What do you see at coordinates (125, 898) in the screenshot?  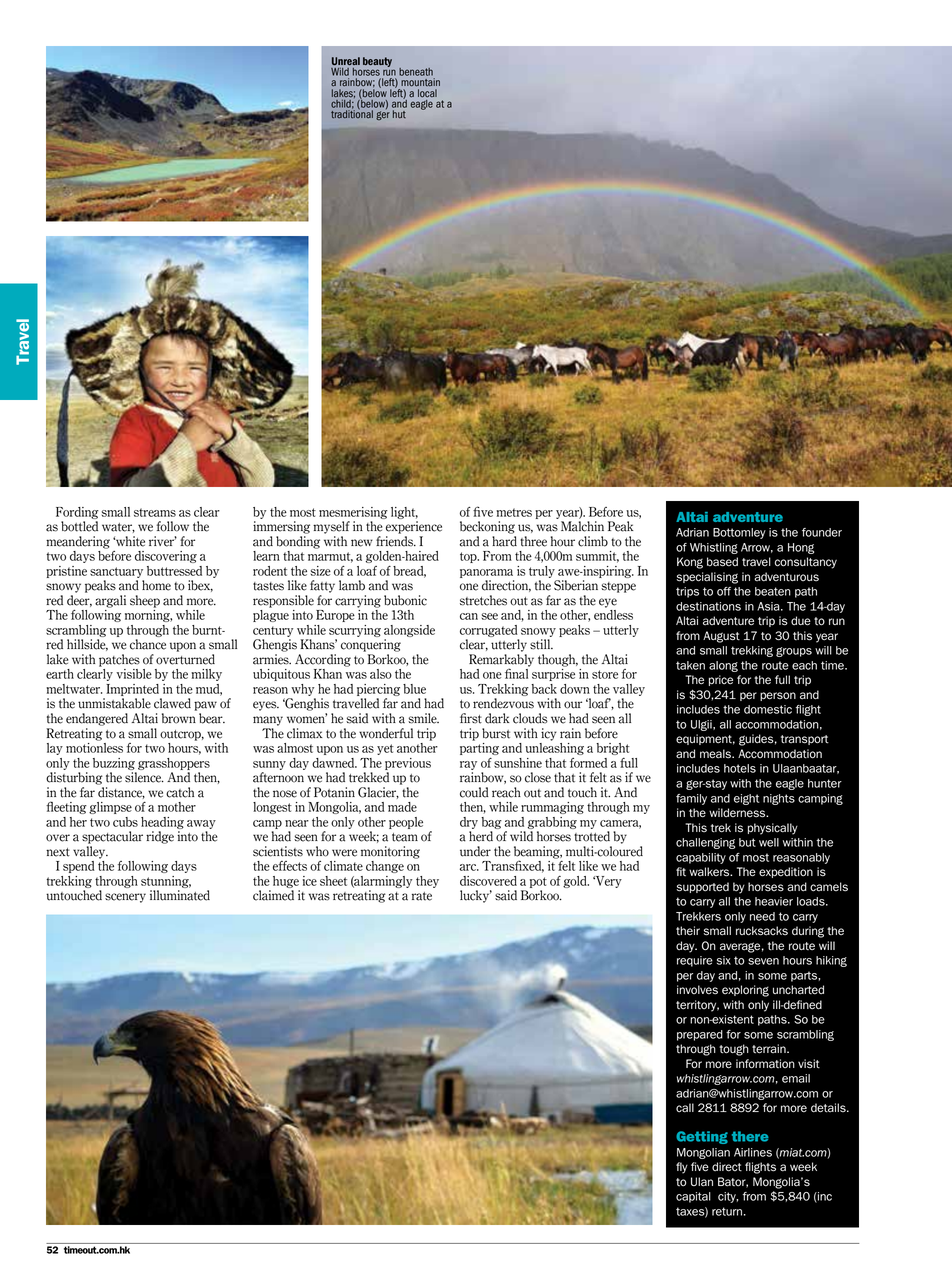 I see `scenery` at bounding box center [125, 898].
